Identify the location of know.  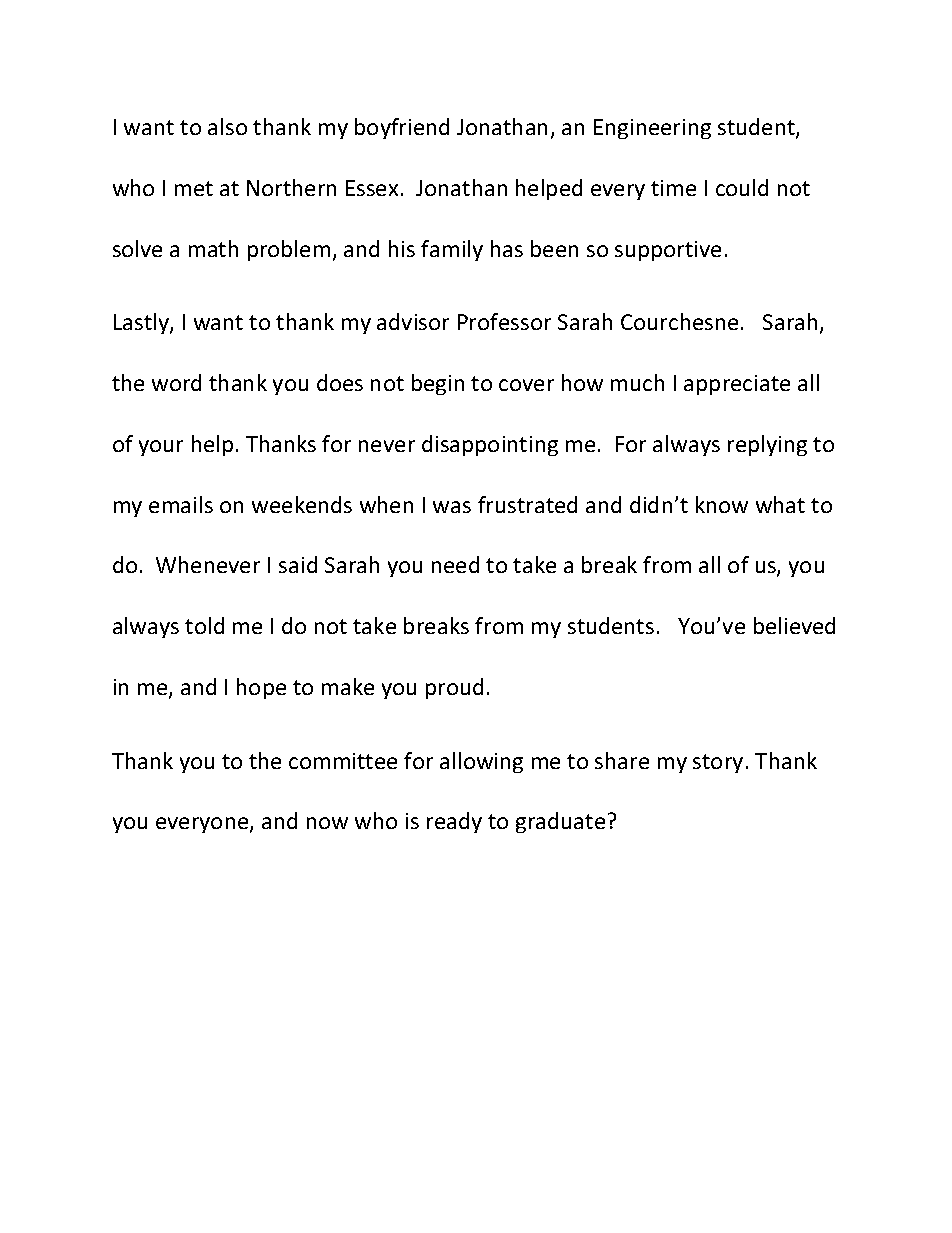
(722, 504).
